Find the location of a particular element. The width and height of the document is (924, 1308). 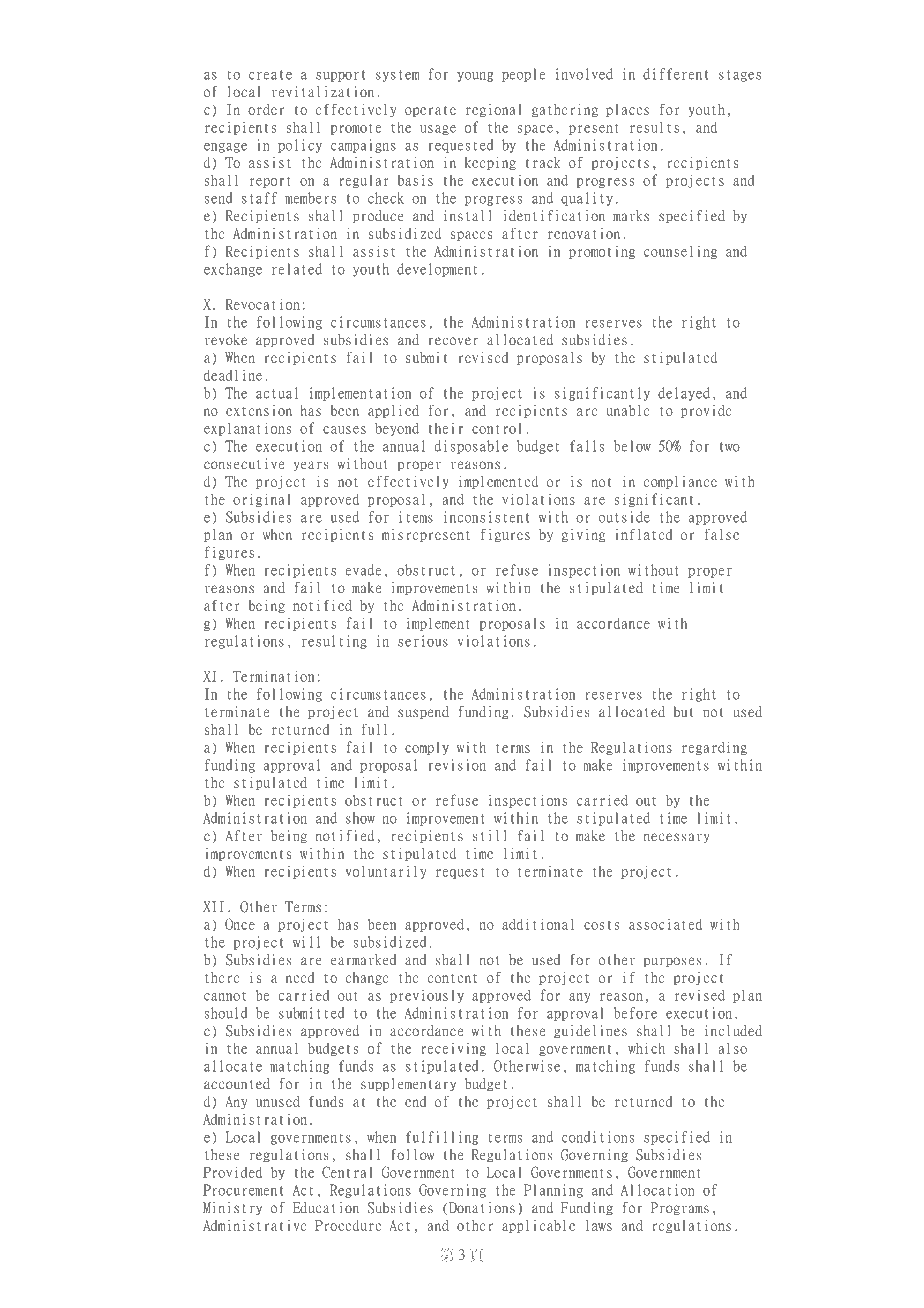

Donations is located at coordinates (482, 1208).
